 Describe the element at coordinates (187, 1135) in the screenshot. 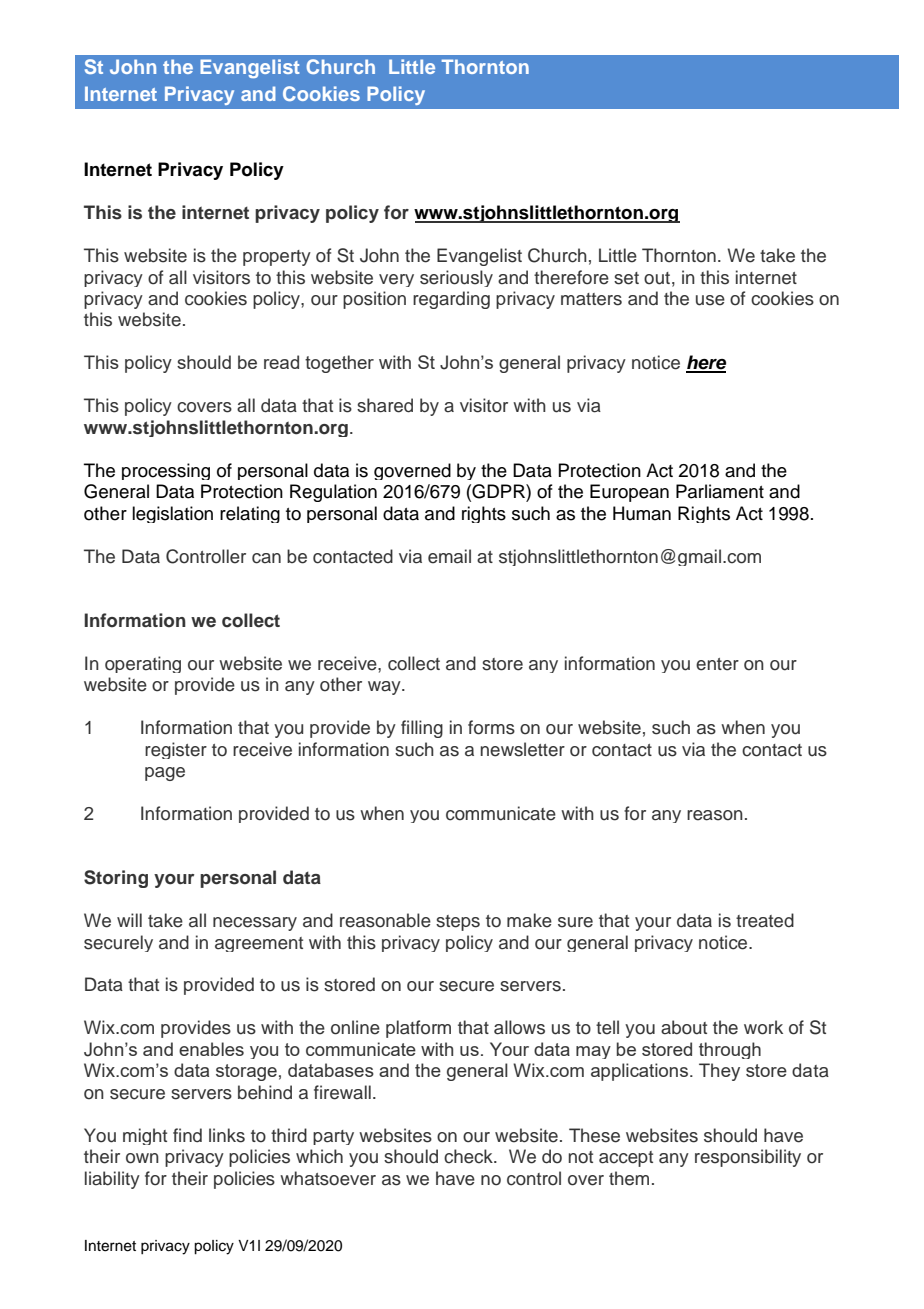

I see `find` at that location.
